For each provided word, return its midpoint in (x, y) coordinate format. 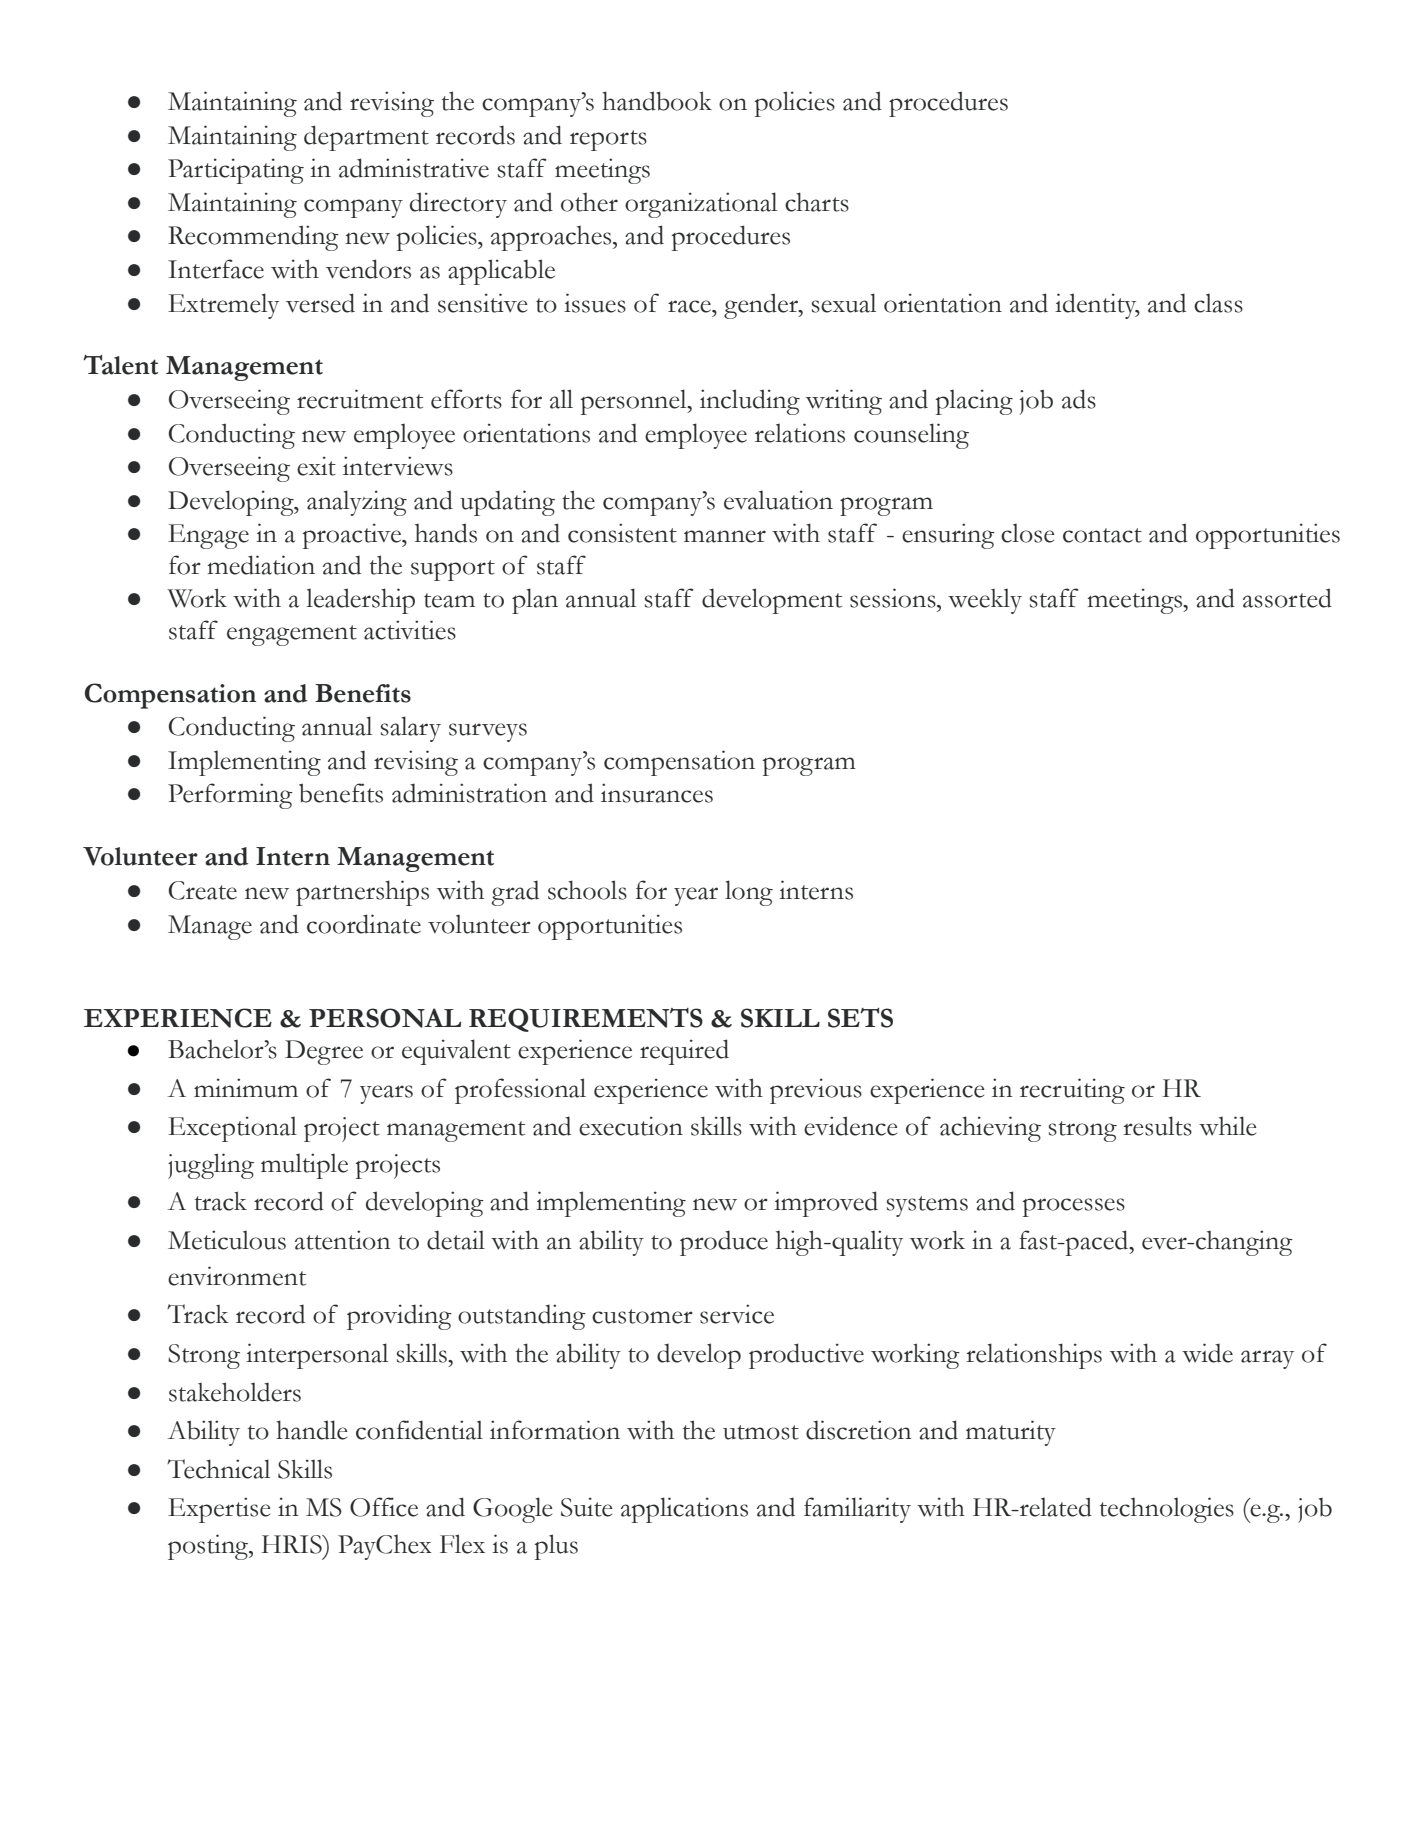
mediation (261, 565)
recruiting (1072, 1091)
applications (684, 1510)
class (1218, 303)
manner (725, 536)
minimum (246, 1088)
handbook (657, 101)
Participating (236, 171)
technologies (1167, 1510)
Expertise (219, 1510)
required (684, 1052)
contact (1102, 535)
